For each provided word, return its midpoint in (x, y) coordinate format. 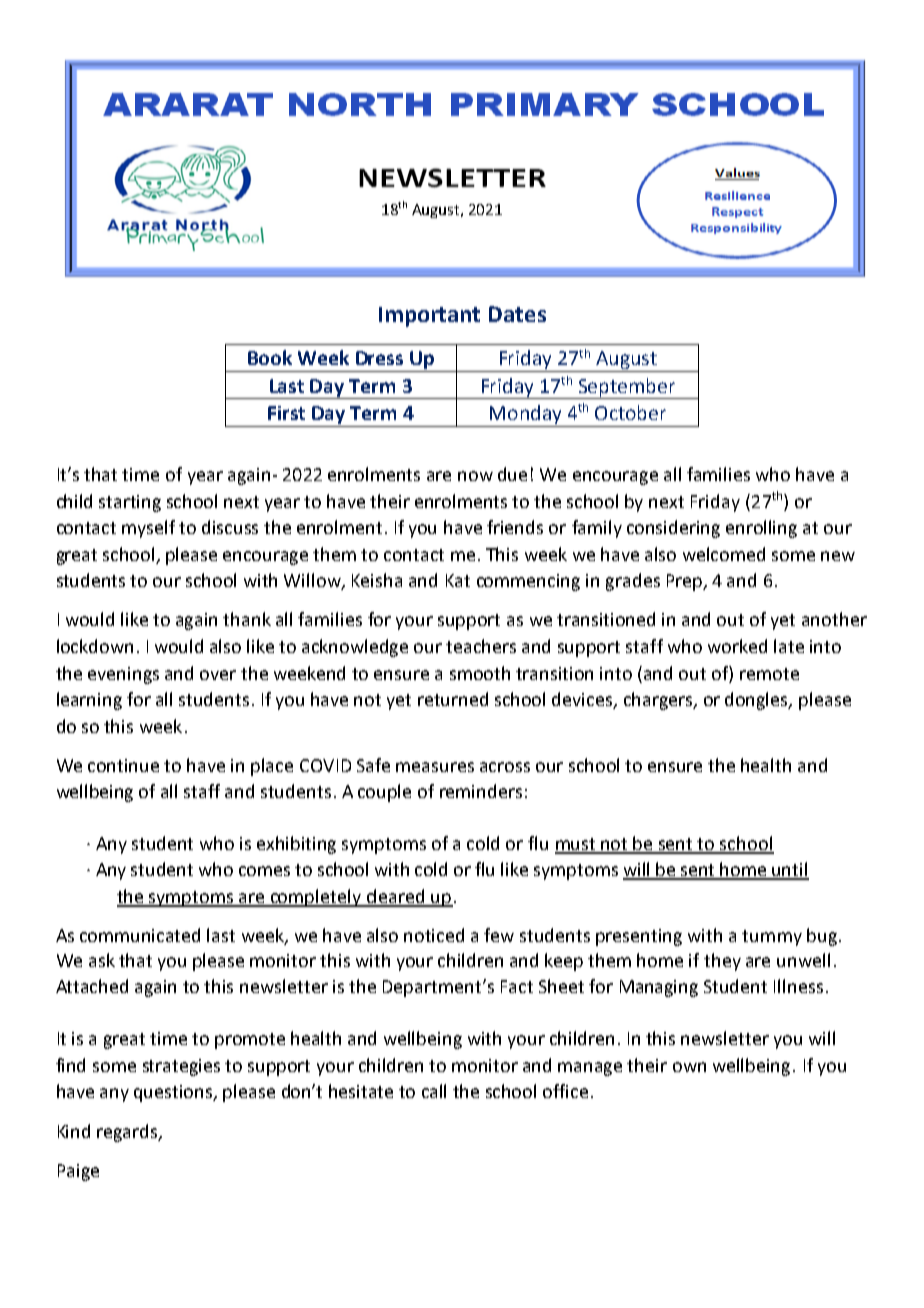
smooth (480, 673)
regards (128, 1133)
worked (737, 646)
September (626, 388)
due (512, 474)
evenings (123, 675)
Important (429, 317)
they (722, 962)
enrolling (761, 529)
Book (270, 357)
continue (123, 765)
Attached (92, 986)
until (790, 870)
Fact (517, 986)
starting (130, 503)
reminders (481, 791)
